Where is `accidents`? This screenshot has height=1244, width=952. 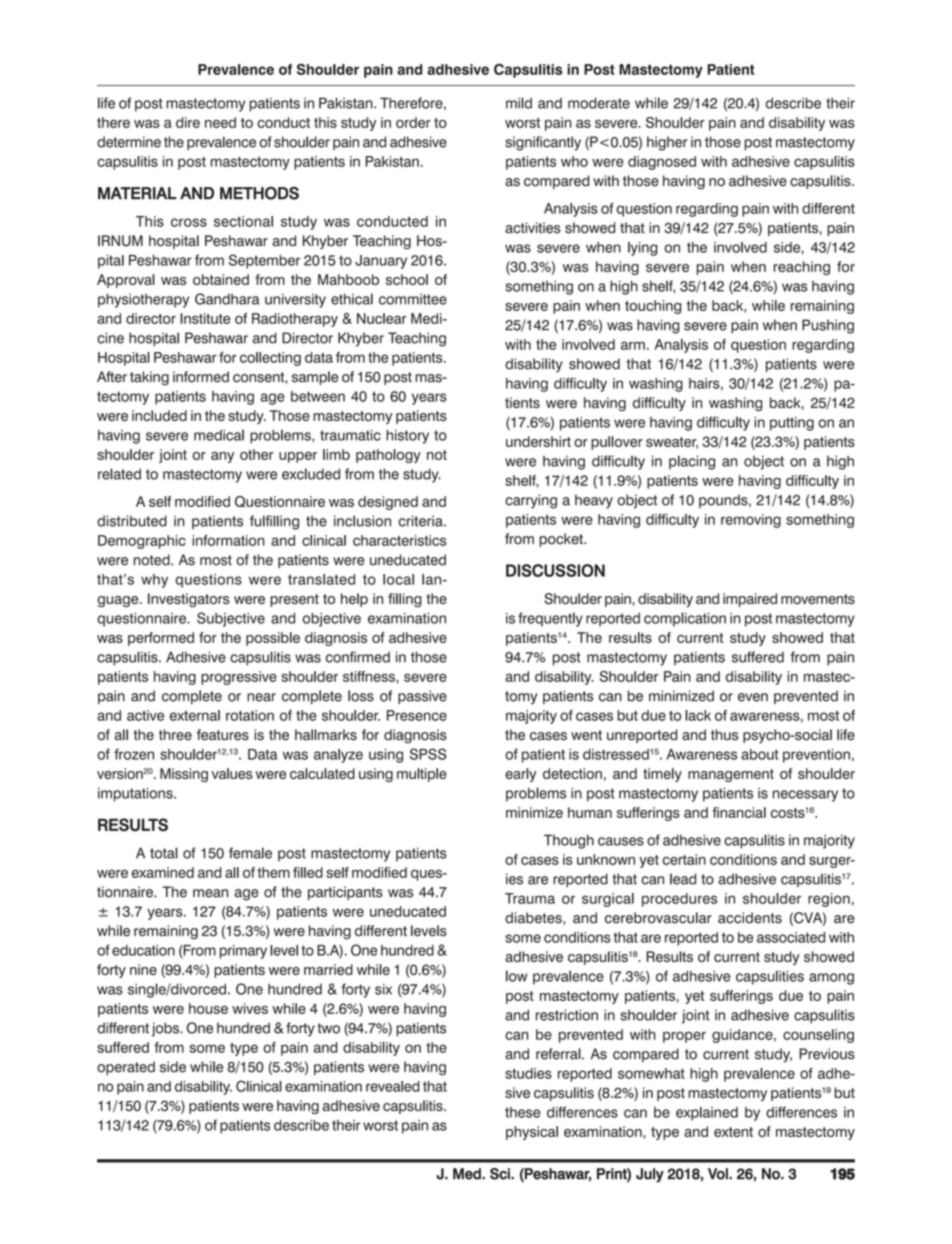
accidents is located at coordinates (750, 918).
